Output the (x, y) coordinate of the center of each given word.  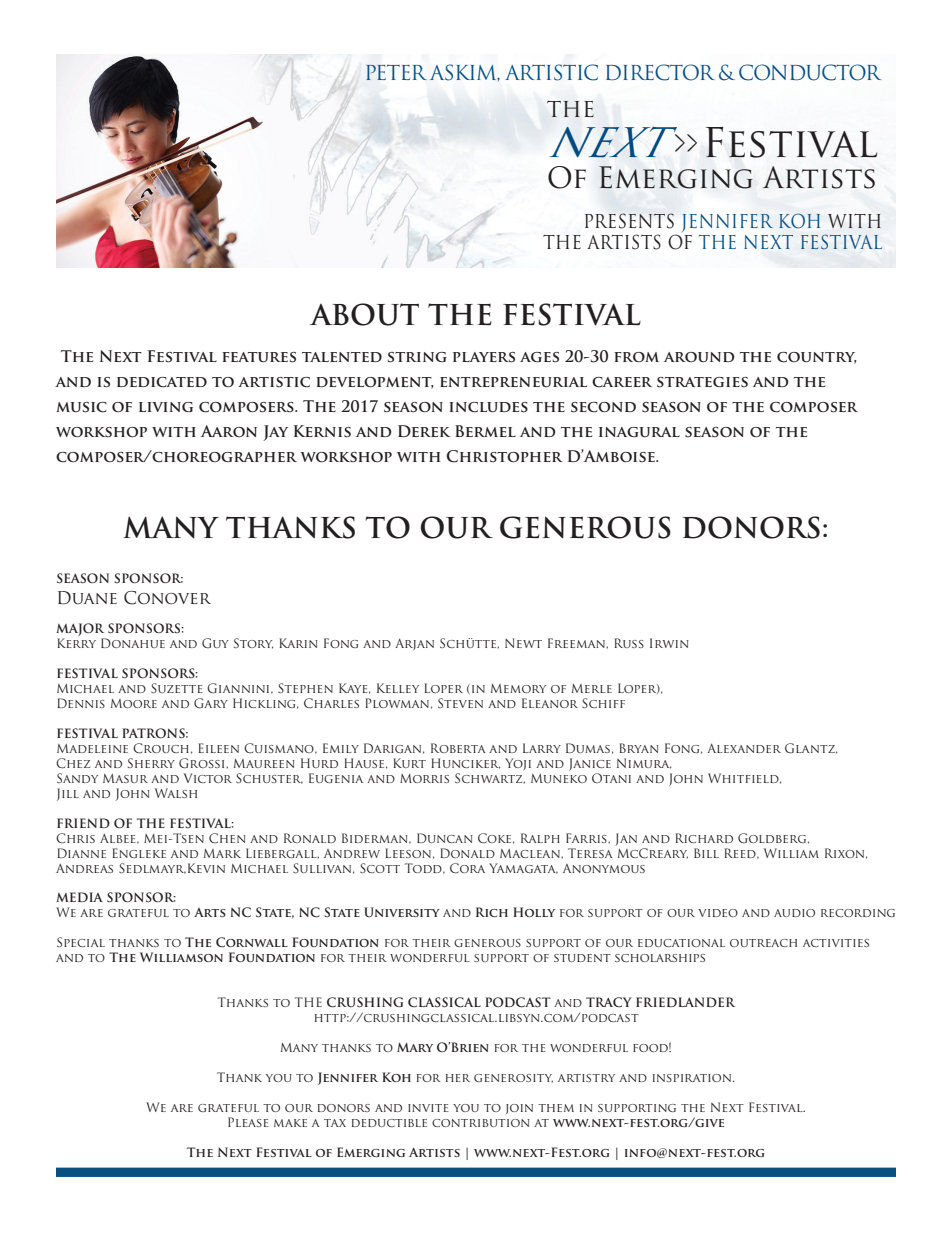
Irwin (669, 643)
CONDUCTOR (810, 72)
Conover (167, 598)
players (484, 357)
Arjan (414, 644)
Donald (467, 853)
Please (248, 1122)
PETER (396, 72)
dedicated (162, 382)
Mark (222, 853)
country (817, 358)
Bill (706, 853)
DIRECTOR (660, 72)
